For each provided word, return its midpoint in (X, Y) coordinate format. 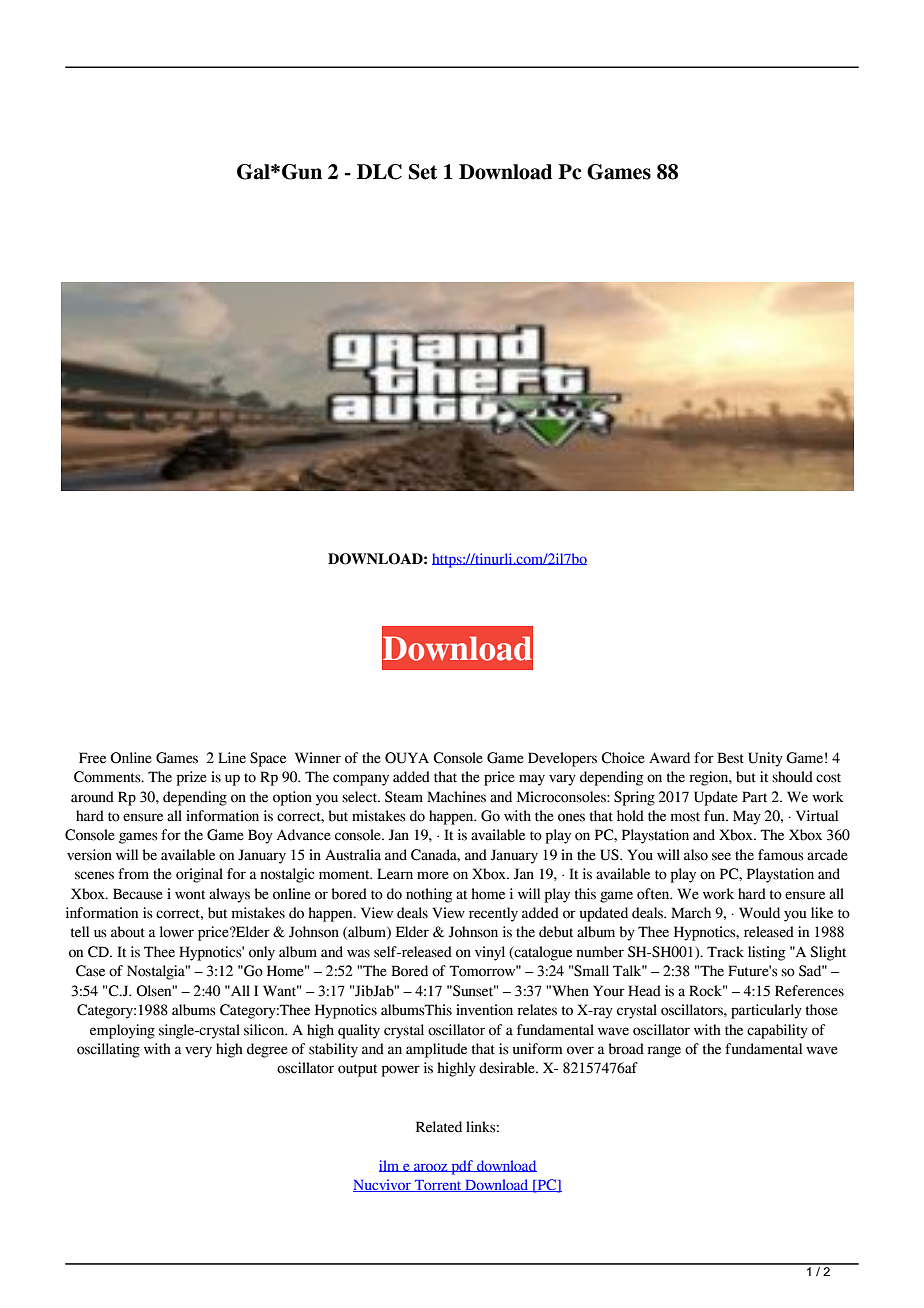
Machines (456, 797)
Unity (765, 759)
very (198, 1052)
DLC (379, 172)
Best (730, 758)
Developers (562, 759)
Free (92, 758)
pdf (462, 1167)
